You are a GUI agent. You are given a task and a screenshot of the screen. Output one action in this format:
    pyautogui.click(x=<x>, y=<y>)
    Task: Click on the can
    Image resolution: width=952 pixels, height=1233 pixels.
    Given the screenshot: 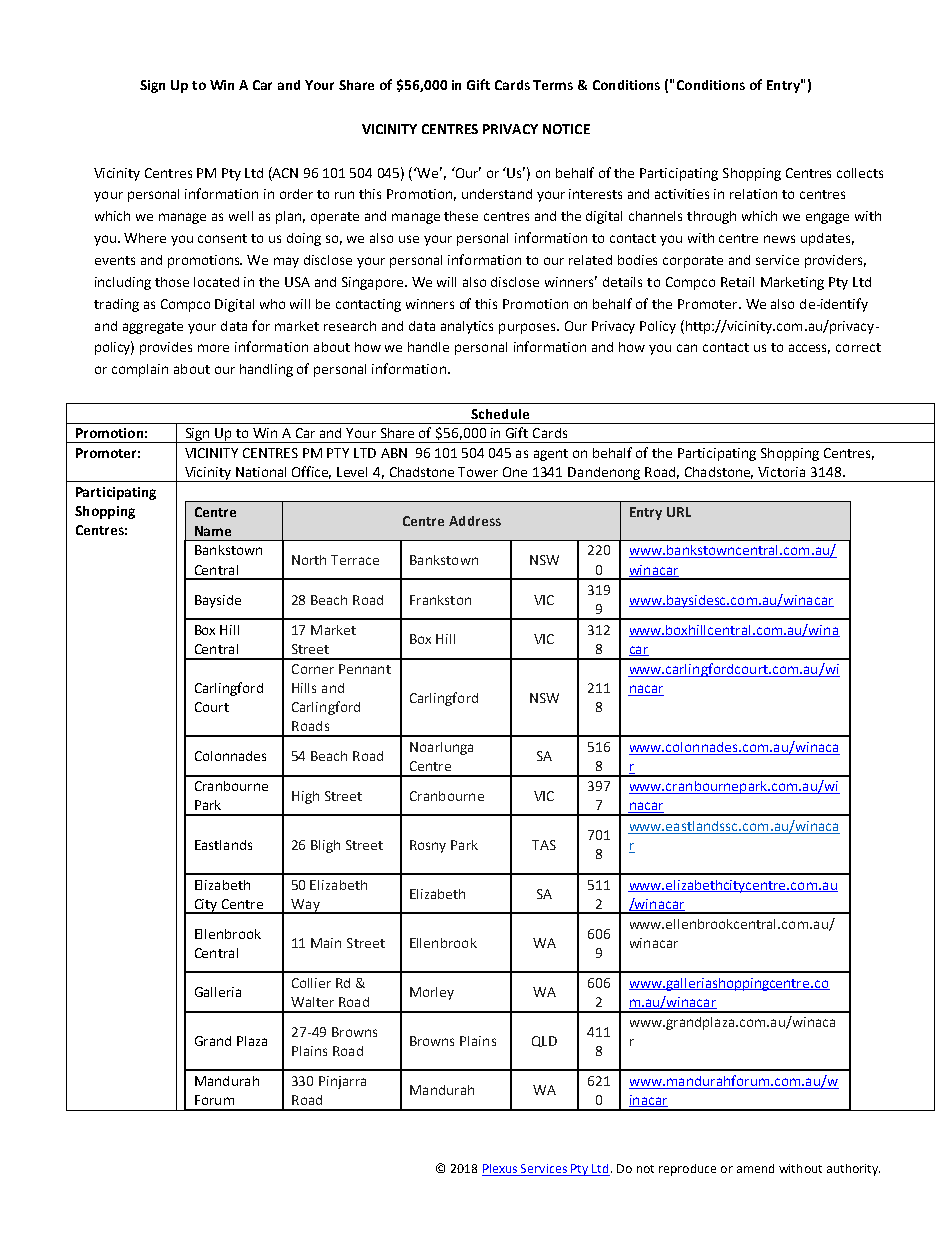 What is the action you would take?
    pyautogui.click(x=687, y=348)
